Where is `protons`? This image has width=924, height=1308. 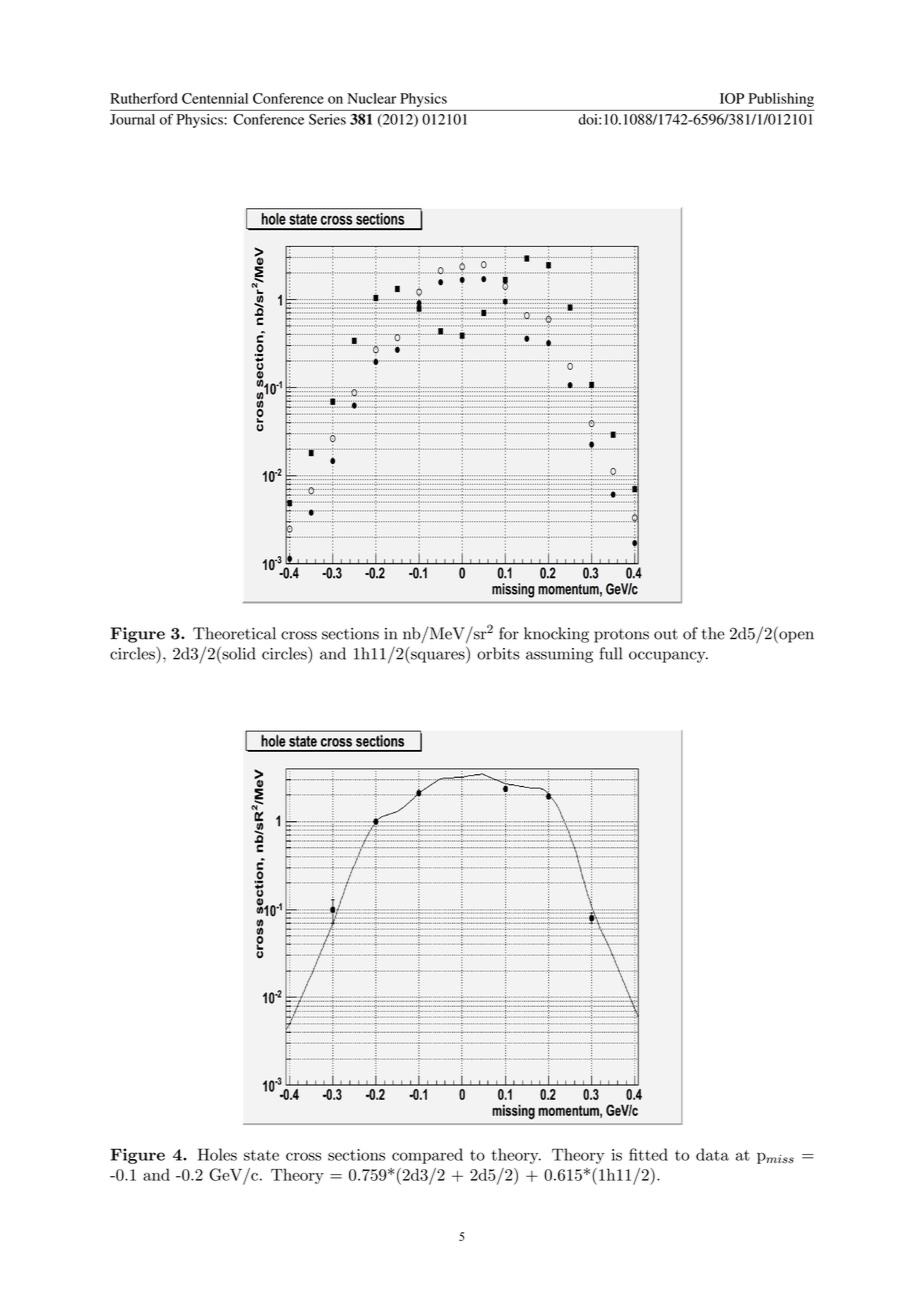
protons is located at coordinates (621, 636).
